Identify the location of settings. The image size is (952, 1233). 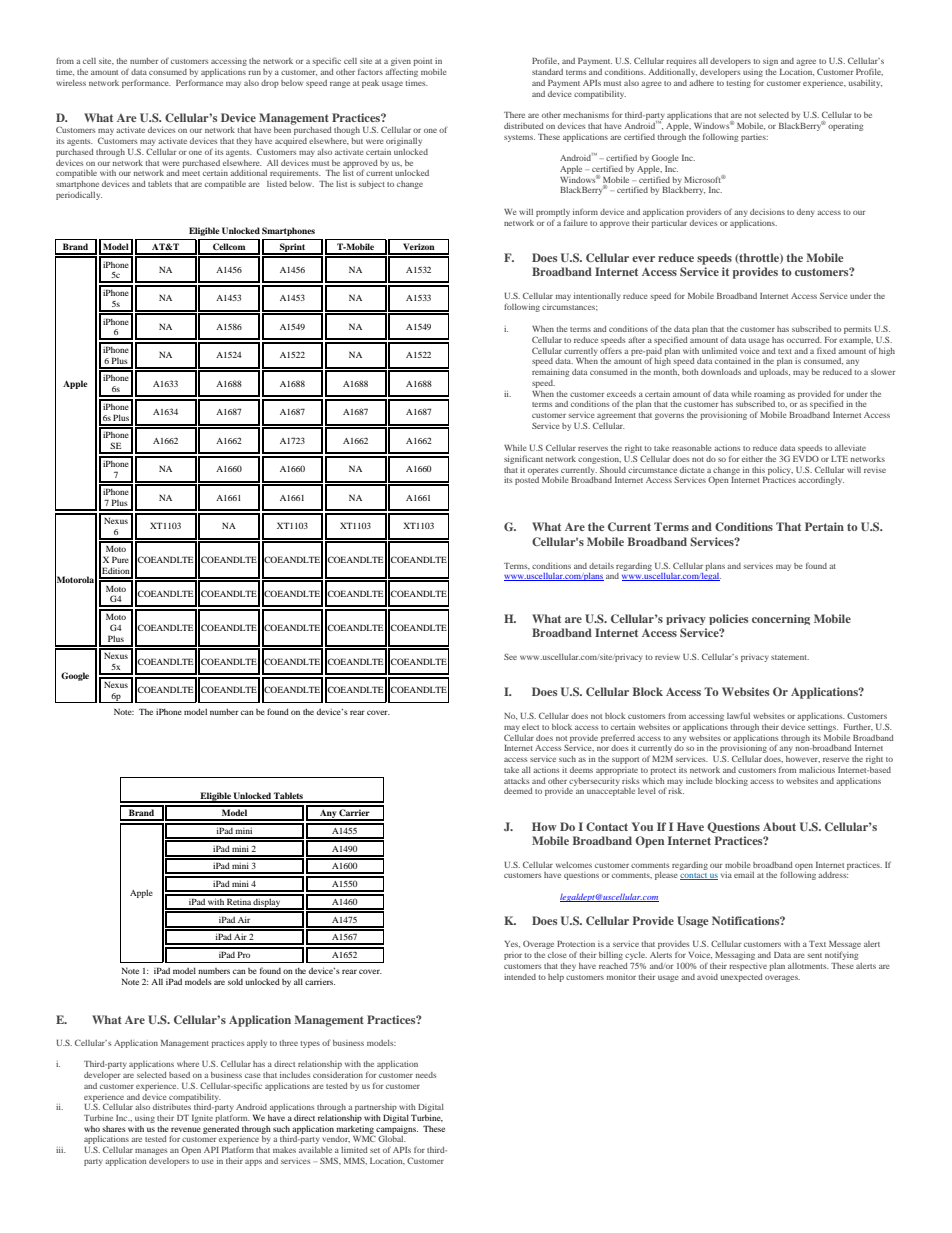
(823, 728).
